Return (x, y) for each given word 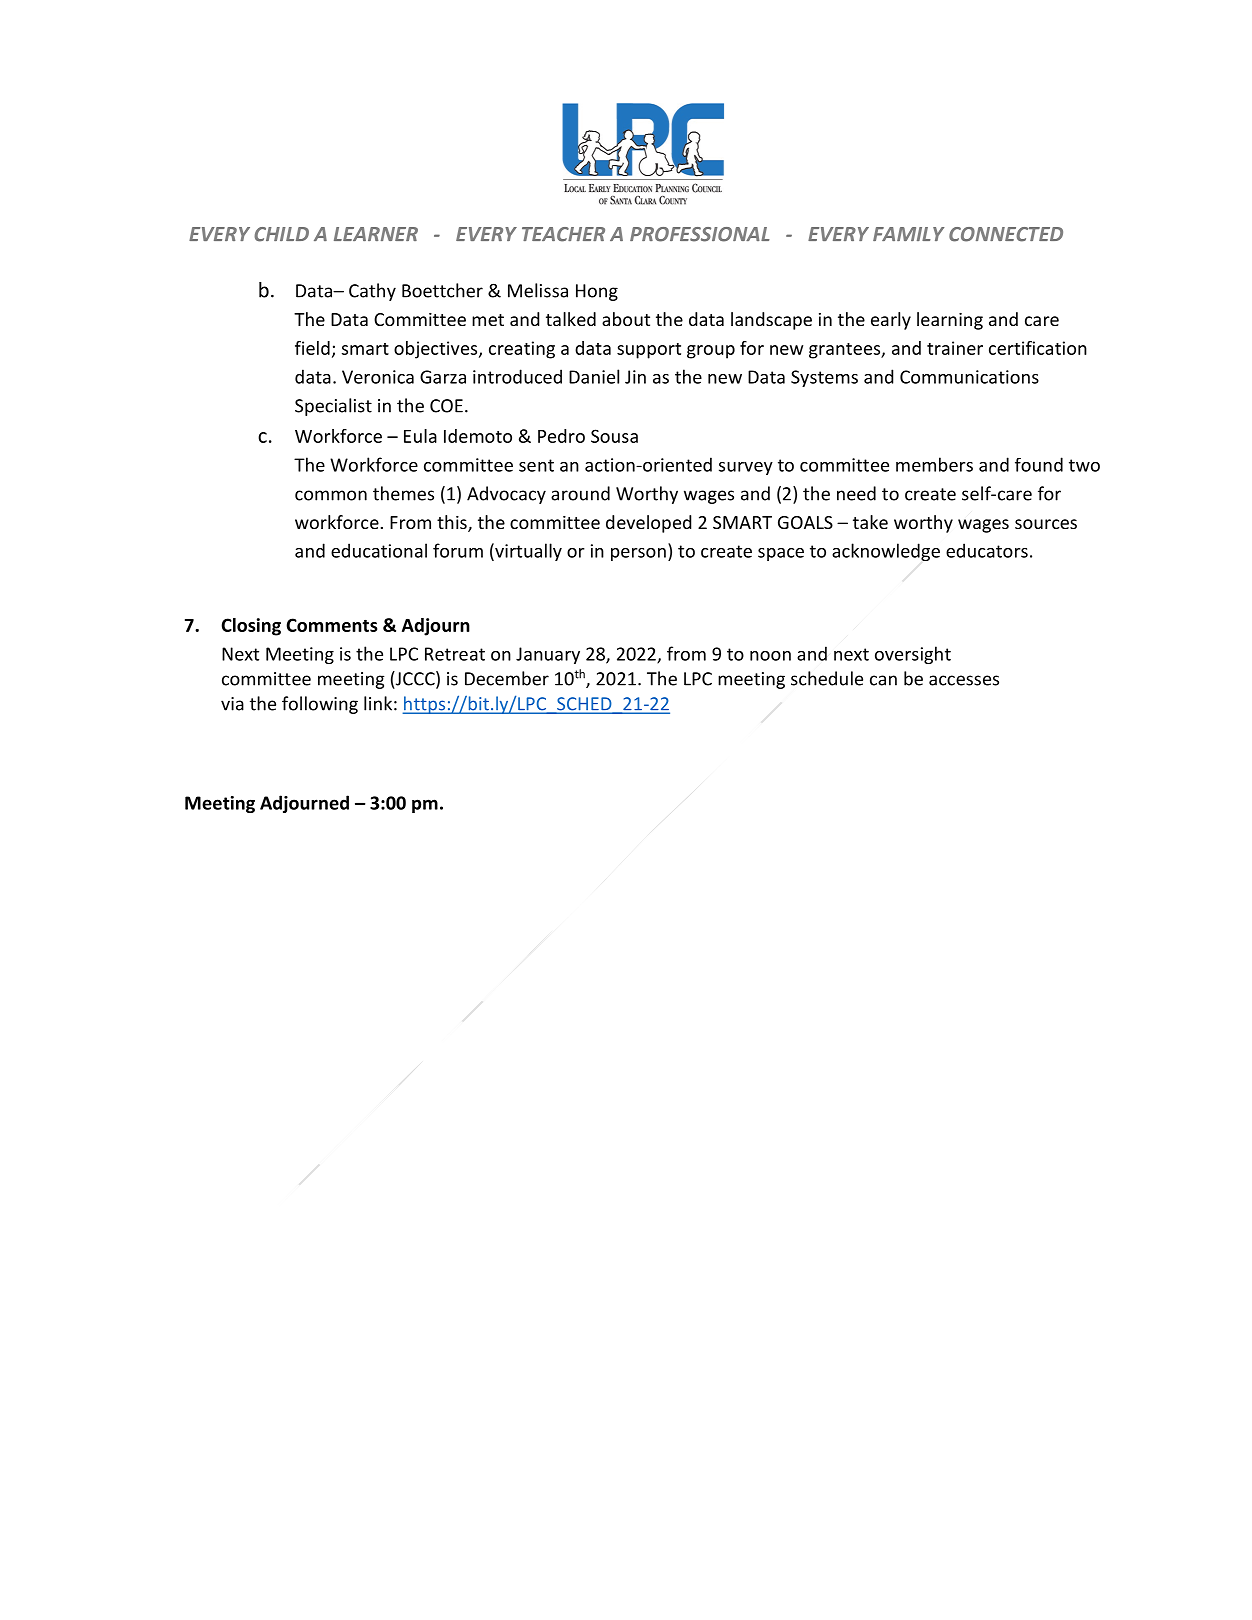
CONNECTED (1006, 234)
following (320, 705)
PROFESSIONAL (700, 234)
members (934, 464)
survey (746, 468)
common (331, 495)
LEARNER (376, 234)
